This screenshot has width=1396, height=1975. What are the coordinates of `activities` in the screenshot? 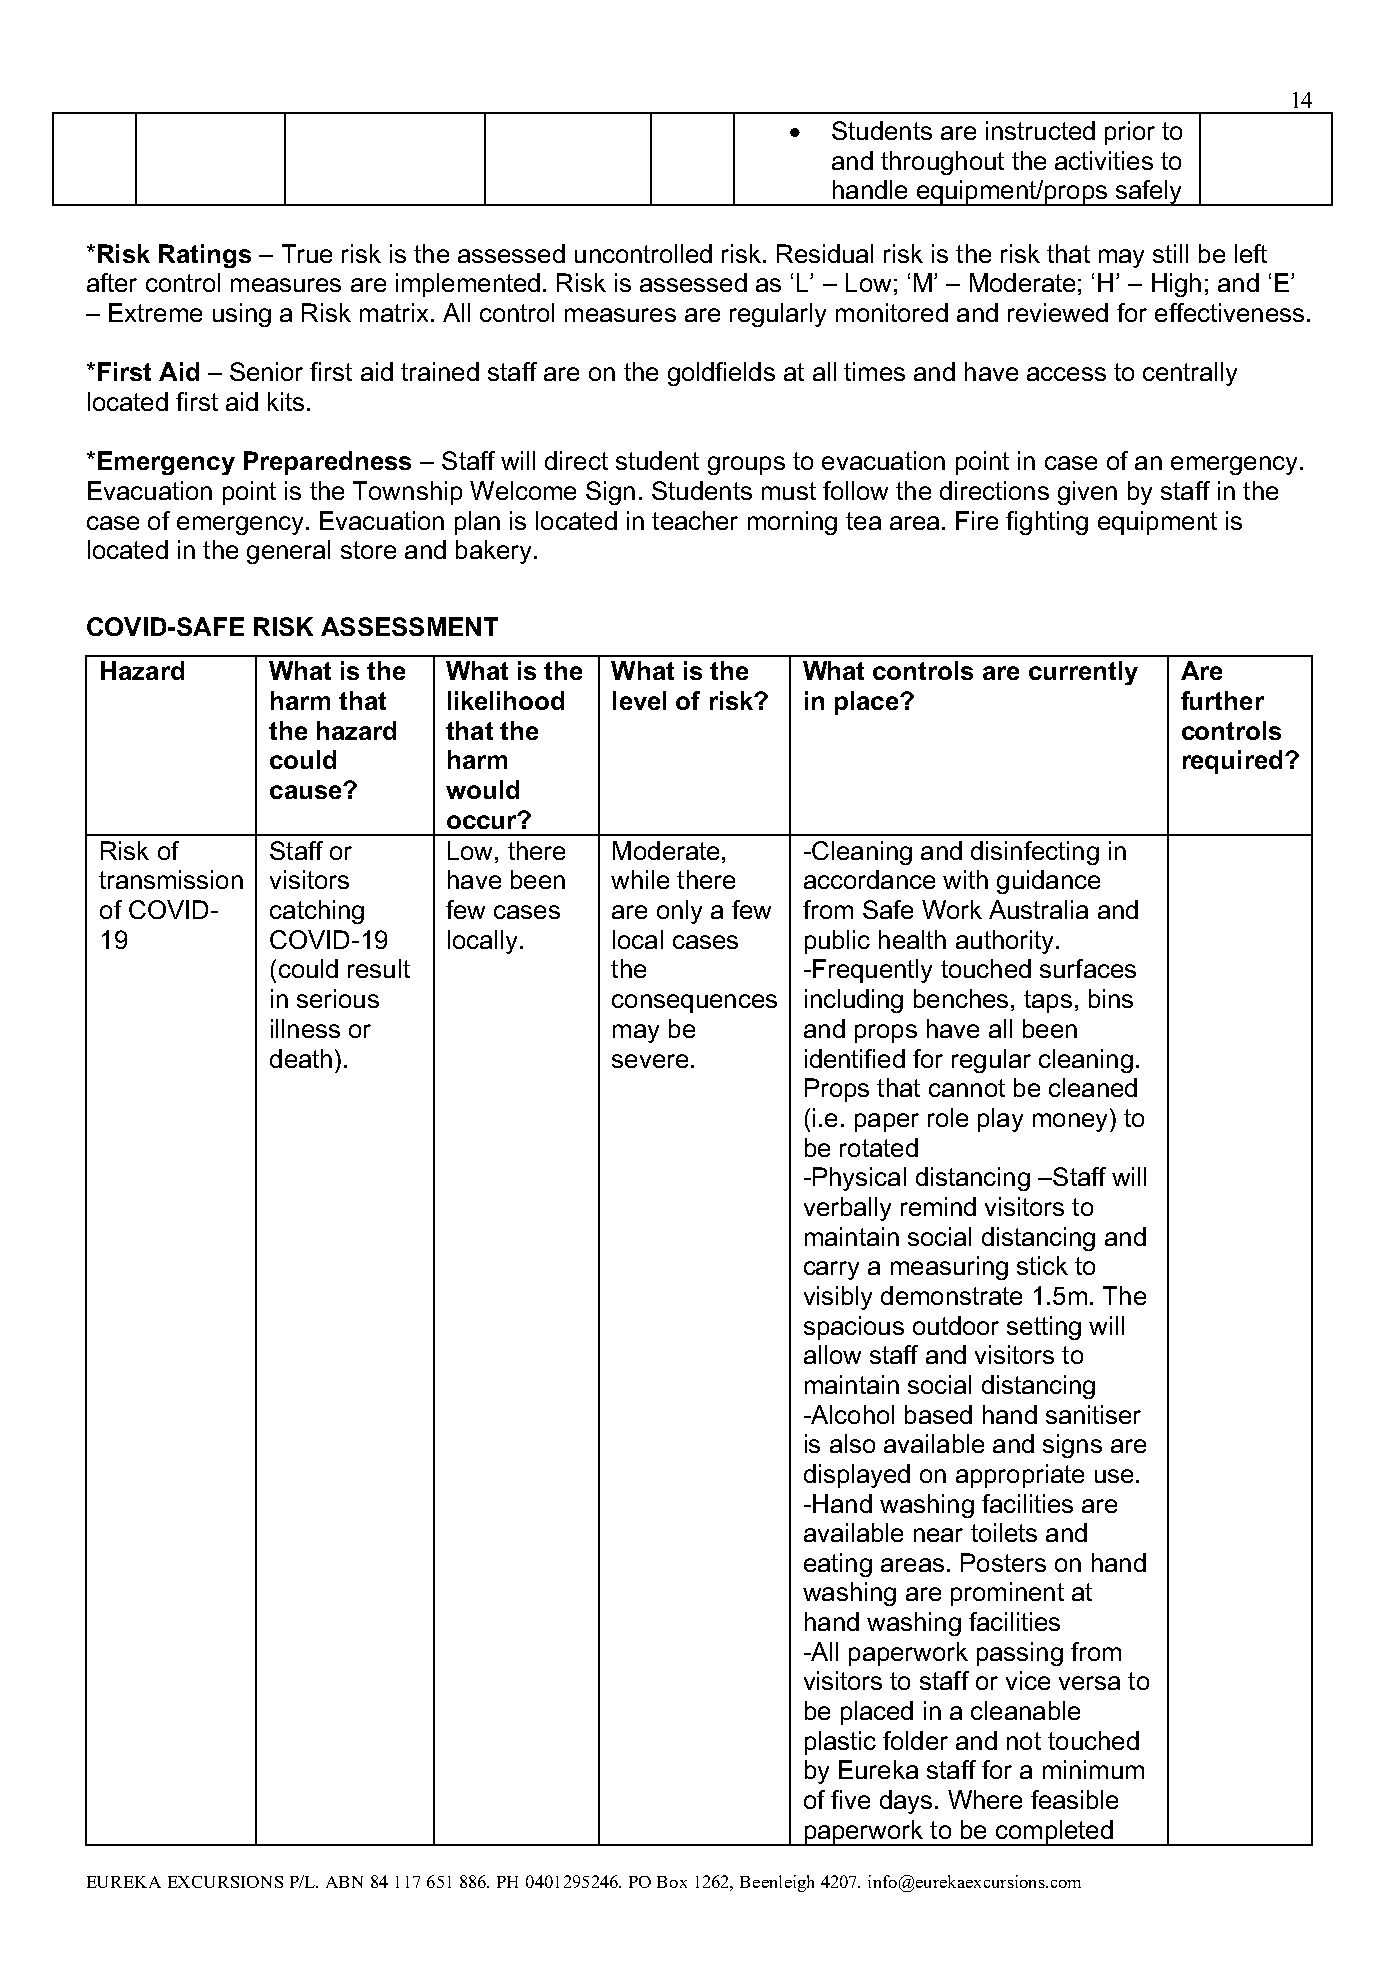 It's located at (1104, 160).
